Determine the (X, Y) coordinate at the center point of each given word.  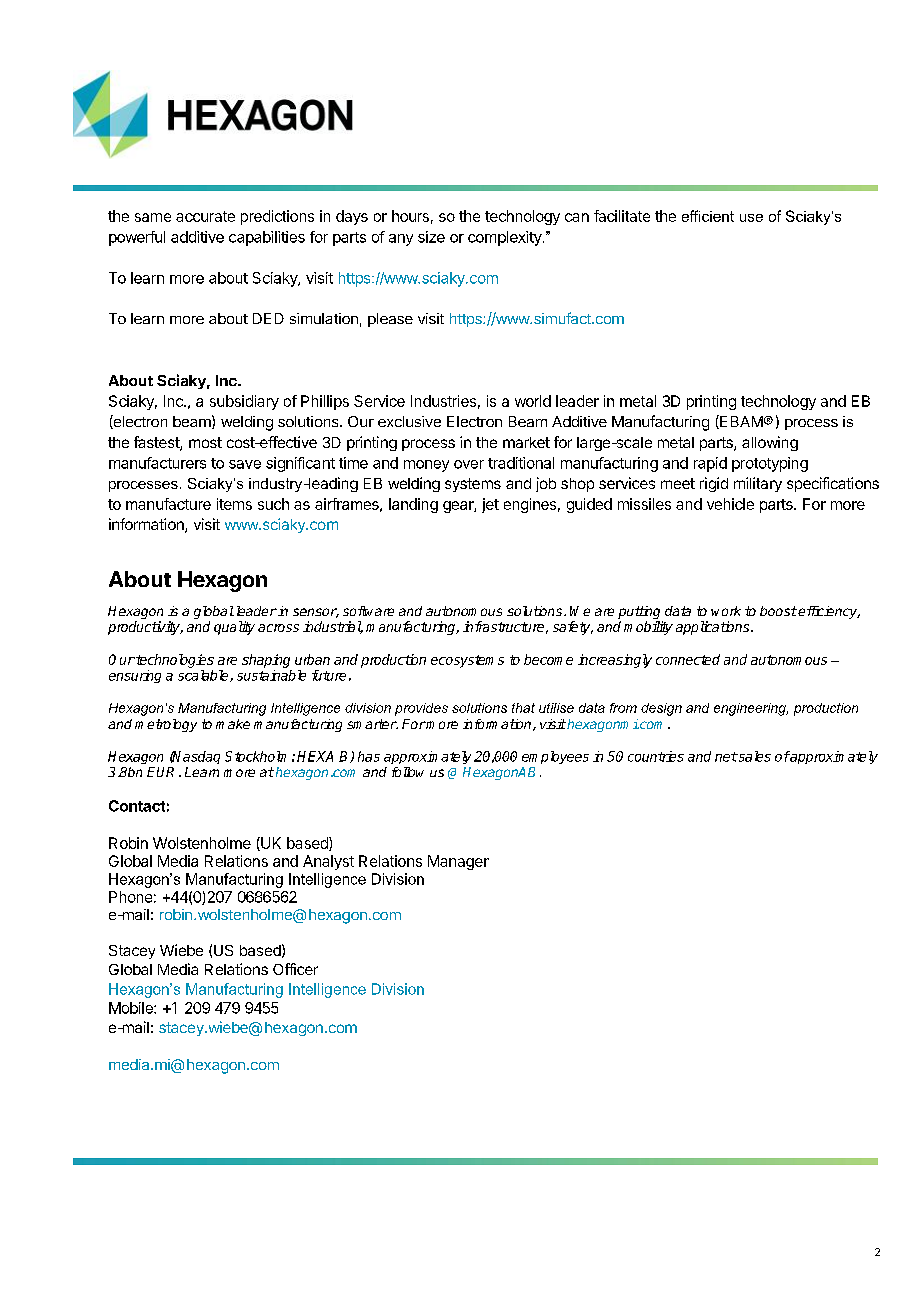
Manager (458, 862)
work (726, 611)
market (526, 442)
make (233, 724)
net (726, 757)
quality (234, 628)
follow (408, 772)
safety (573, 628)
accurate (205, 216)
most (205, 442)
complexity (505, 238)
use (751, 218)
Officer (295, 969)
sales (753, 756)
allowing (770, 443)
